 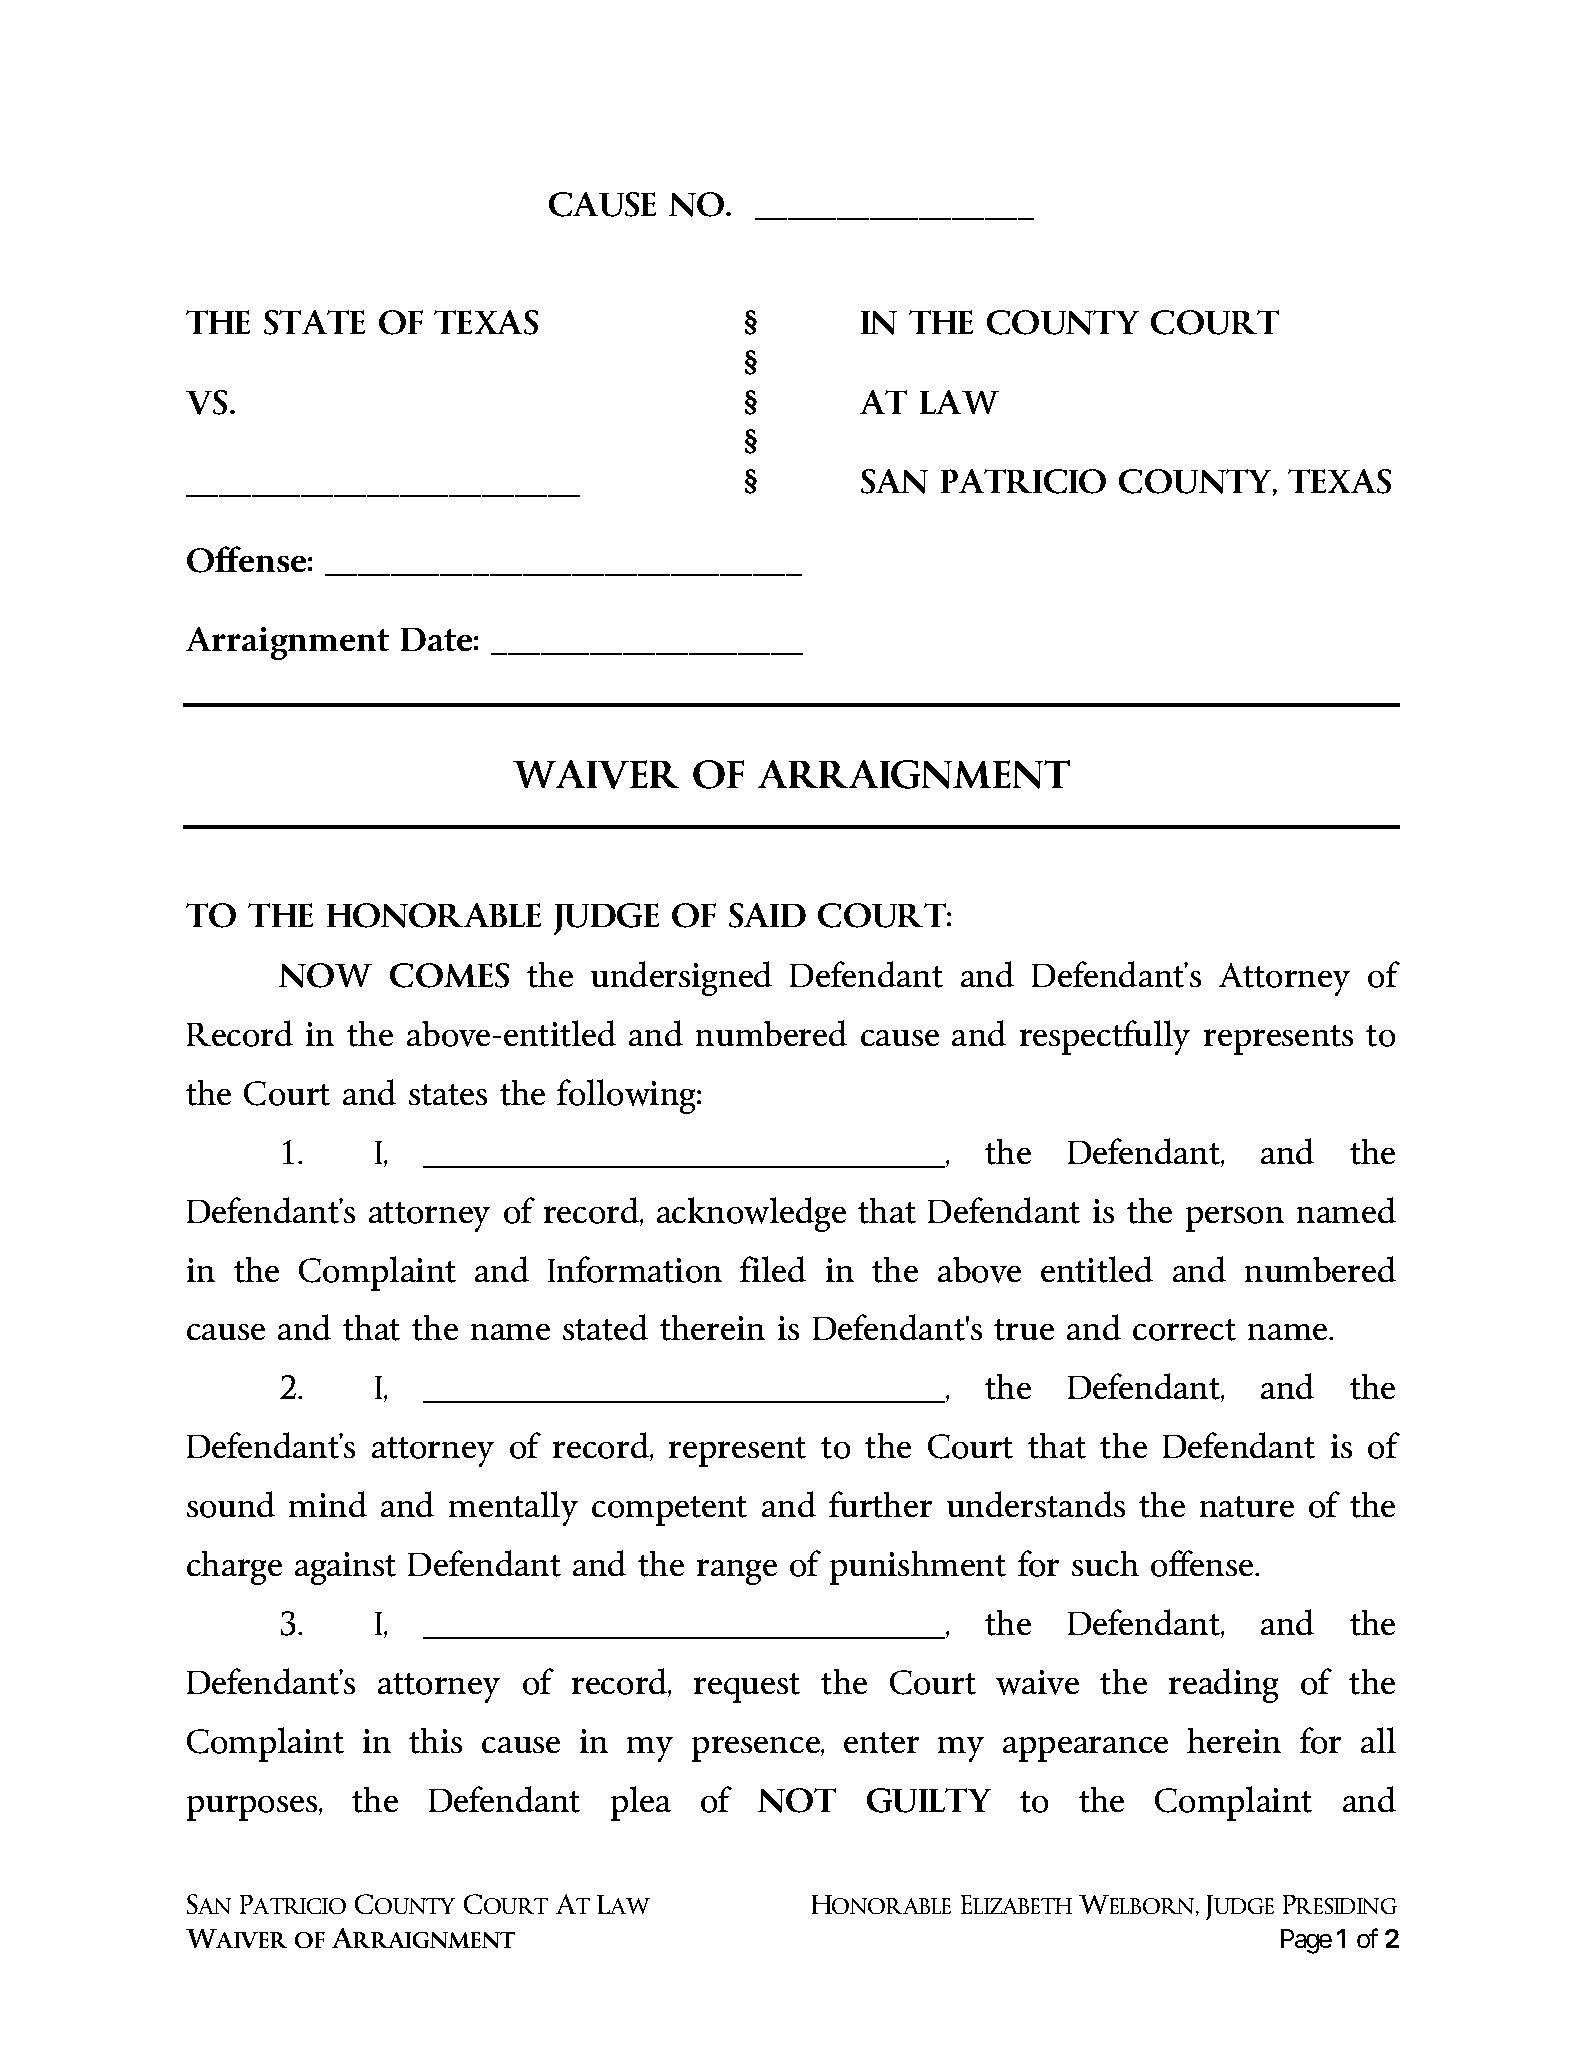 I want to click on further, so click(x=880, y=1504).
